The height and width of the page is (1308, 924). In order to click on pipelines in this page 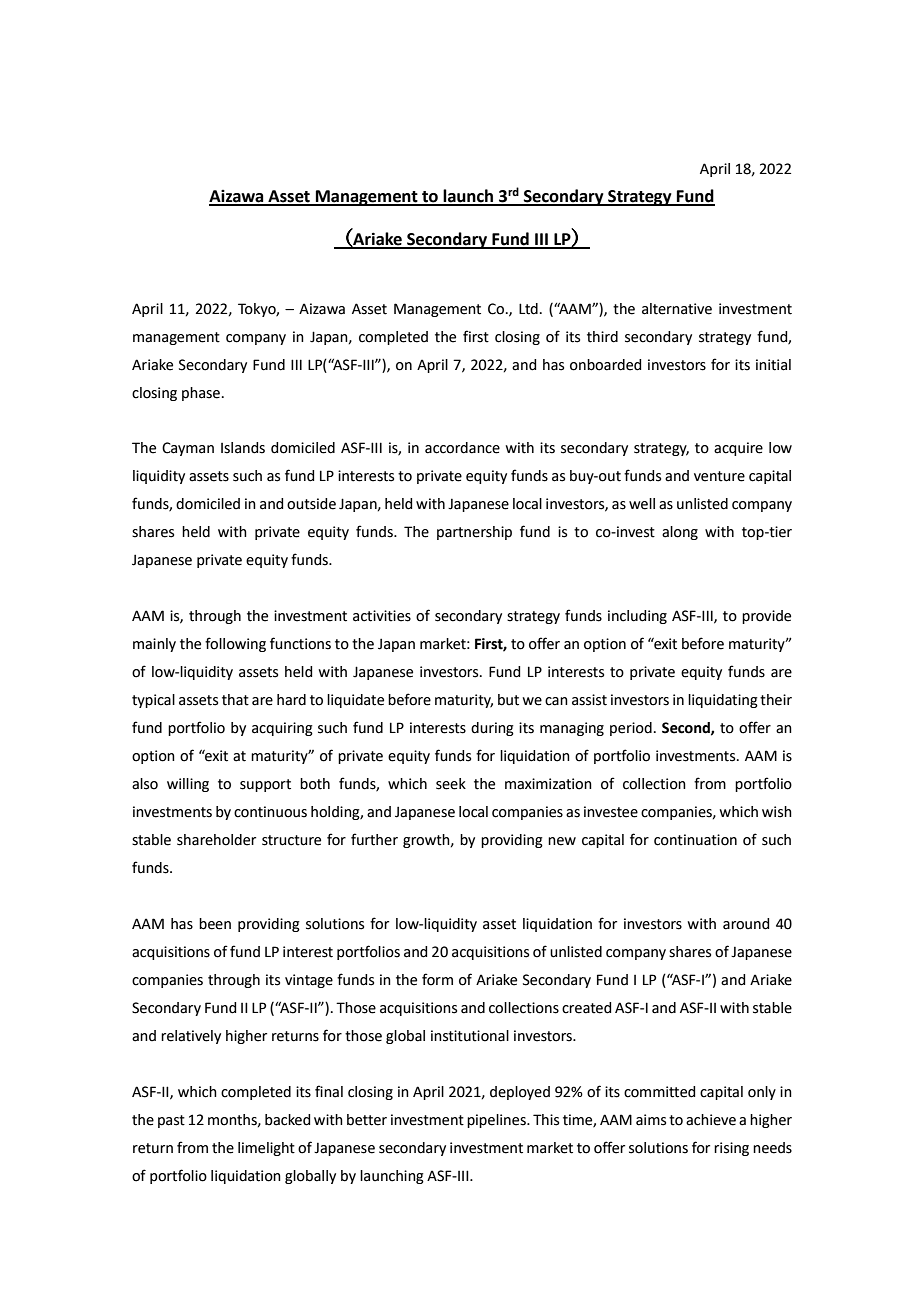, I will do `click(497, 1121)`.
